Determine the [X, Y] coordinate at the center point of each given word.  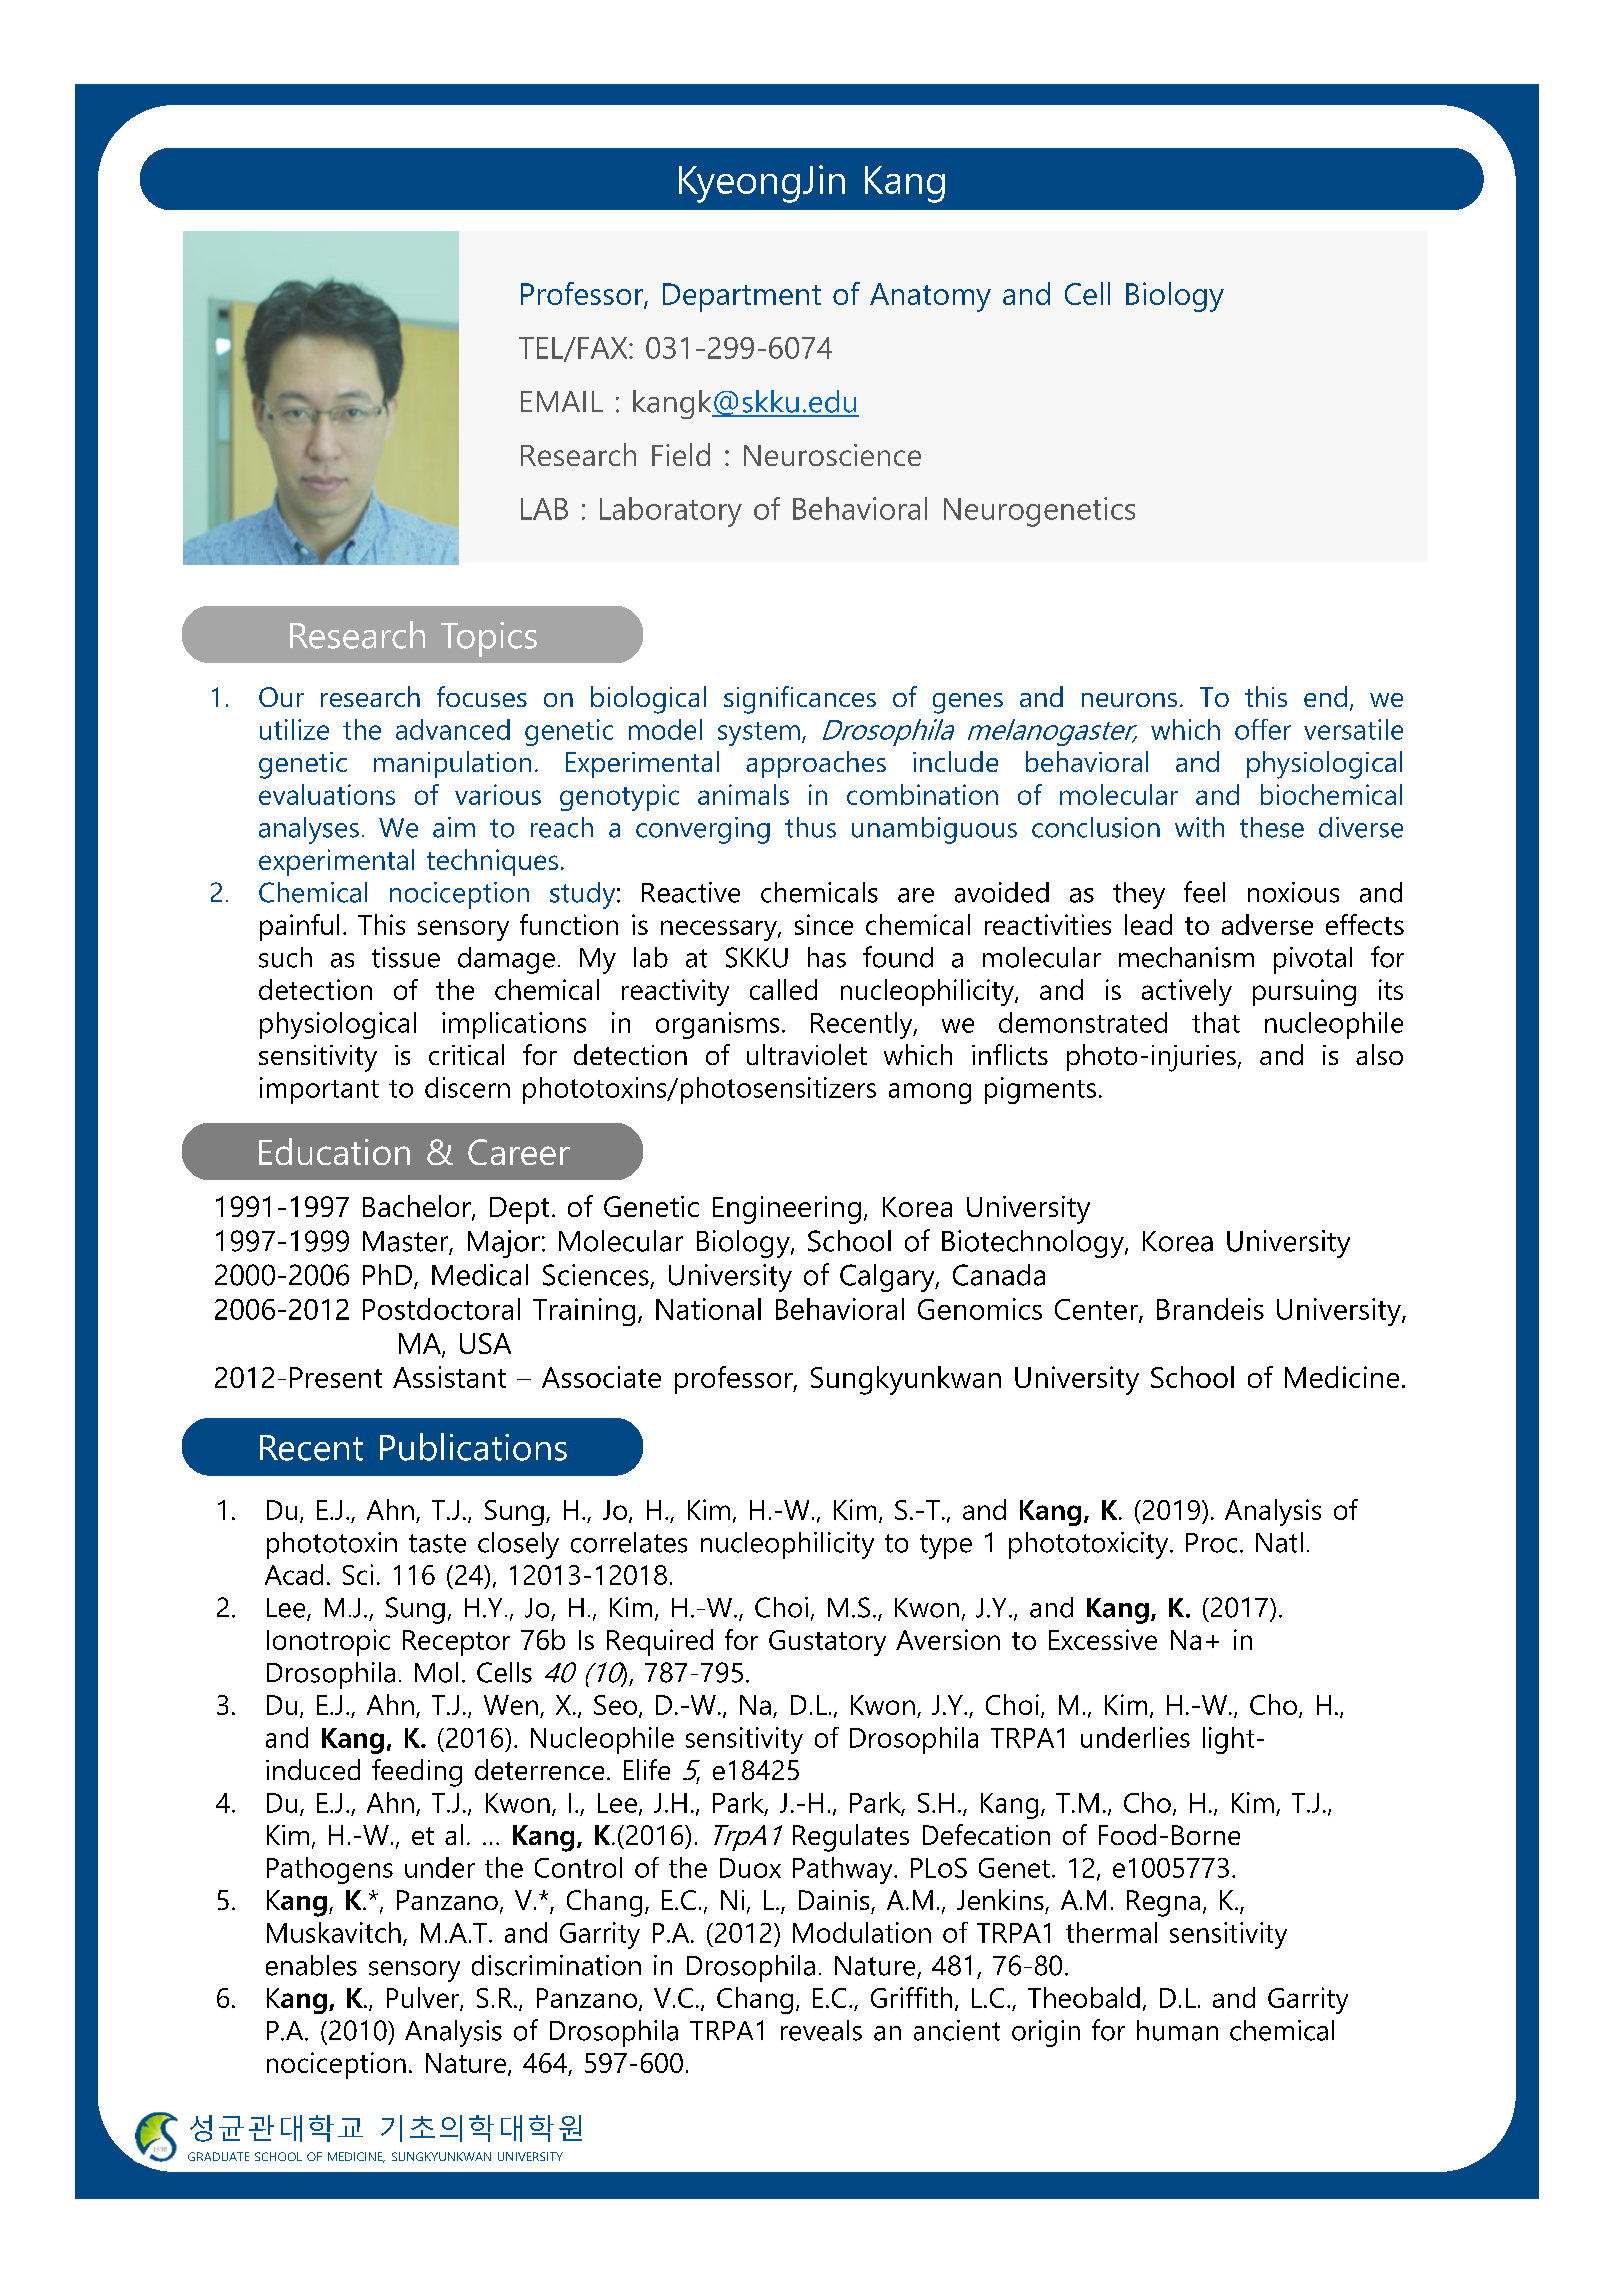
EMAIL [562, 401]
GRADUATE [218, 2156]
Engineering [787, 1210]
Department [742, 297]
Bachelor [418, 1207]
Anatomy [930, 297]
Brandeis [1210, 1309]
